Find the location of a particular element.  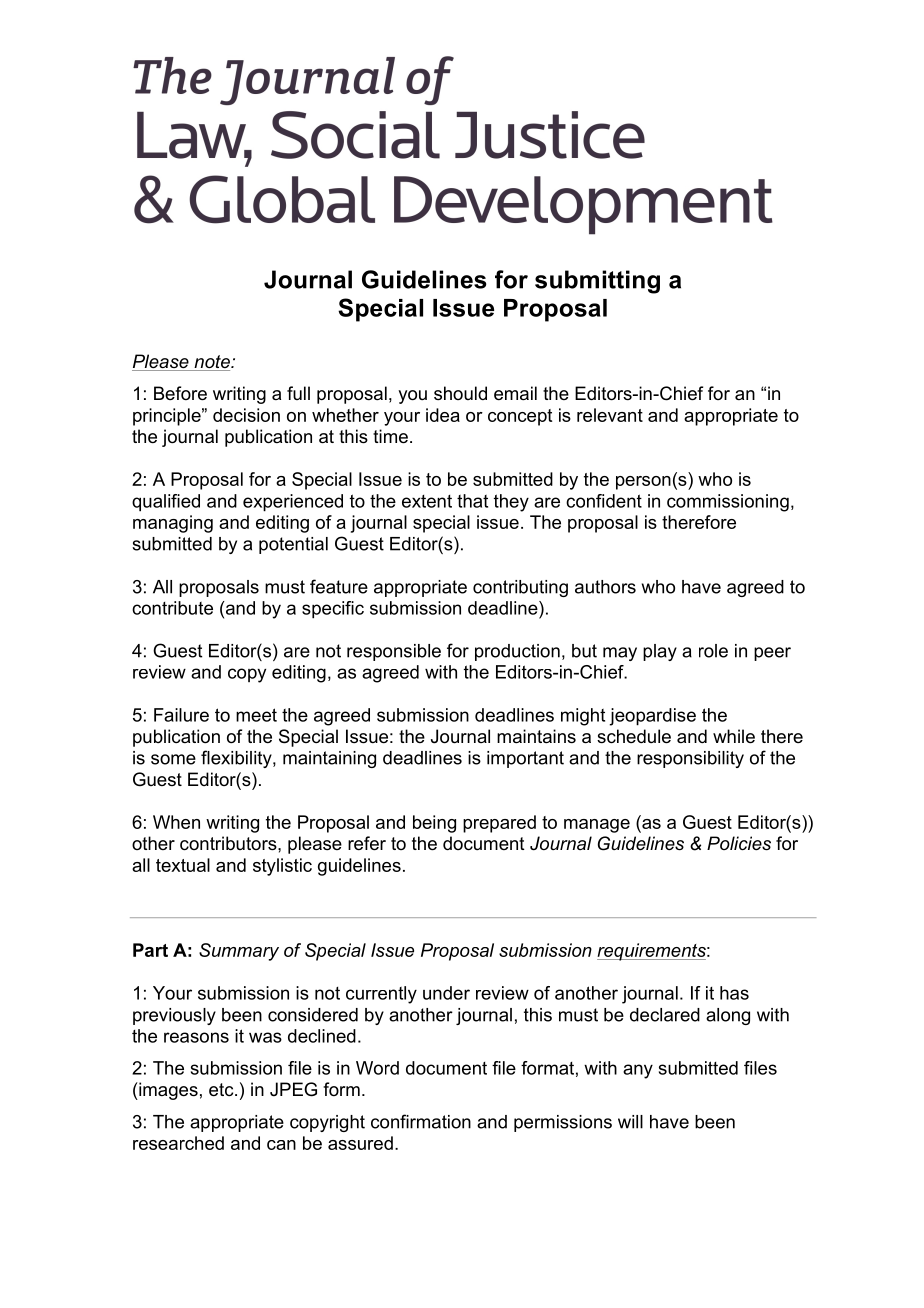

confirmation is located at coordinates (421, 1121).
